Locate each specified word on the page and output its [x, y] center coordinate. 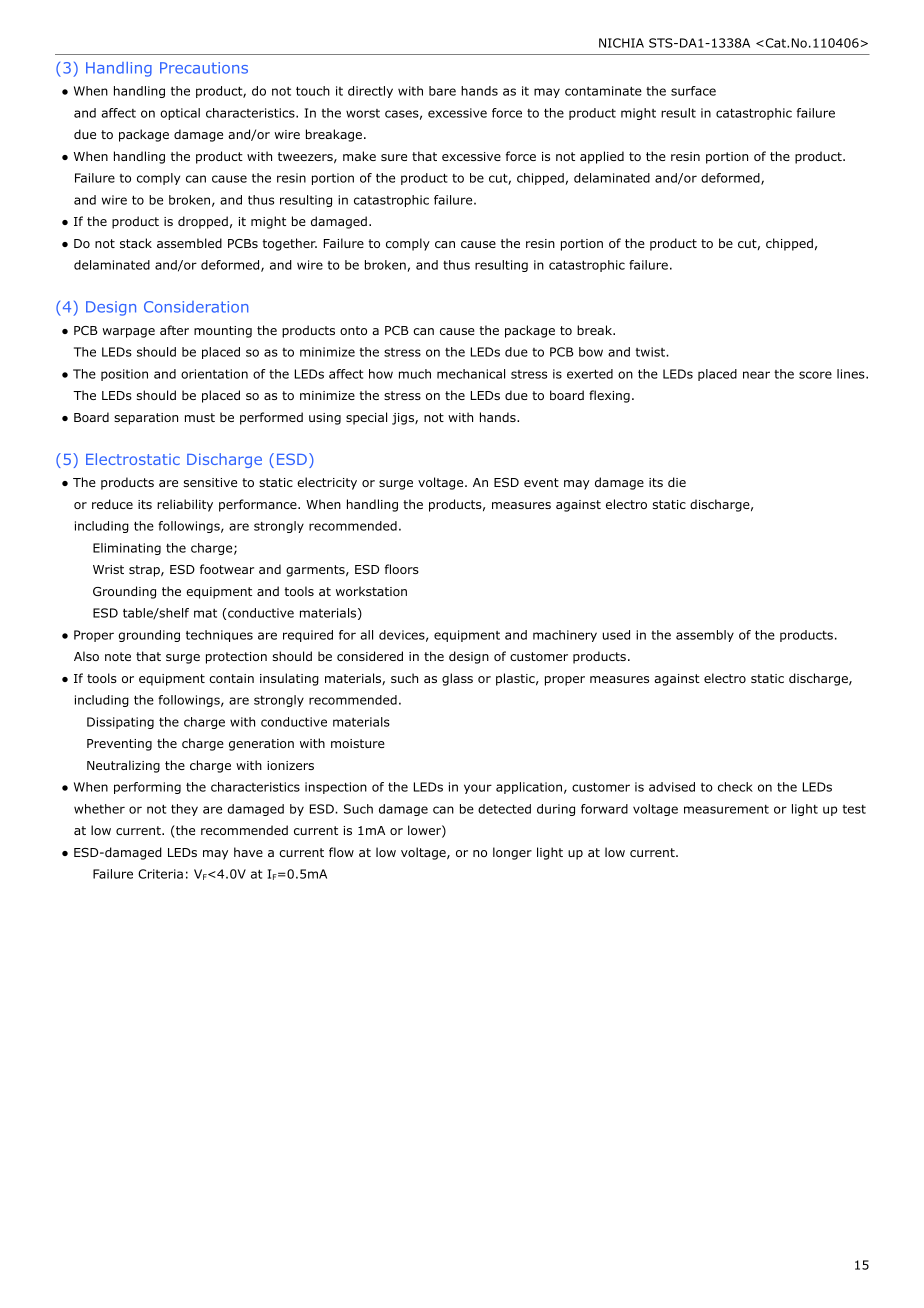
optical [180, 114]
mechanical [471, 374]
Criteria [160, 874]
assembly [705, 636]
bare [442, 91]
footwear [227, 569]
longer [512, 853]
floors [402, 569]
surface [693, 91]
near [756, 375]
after [174, 330]
